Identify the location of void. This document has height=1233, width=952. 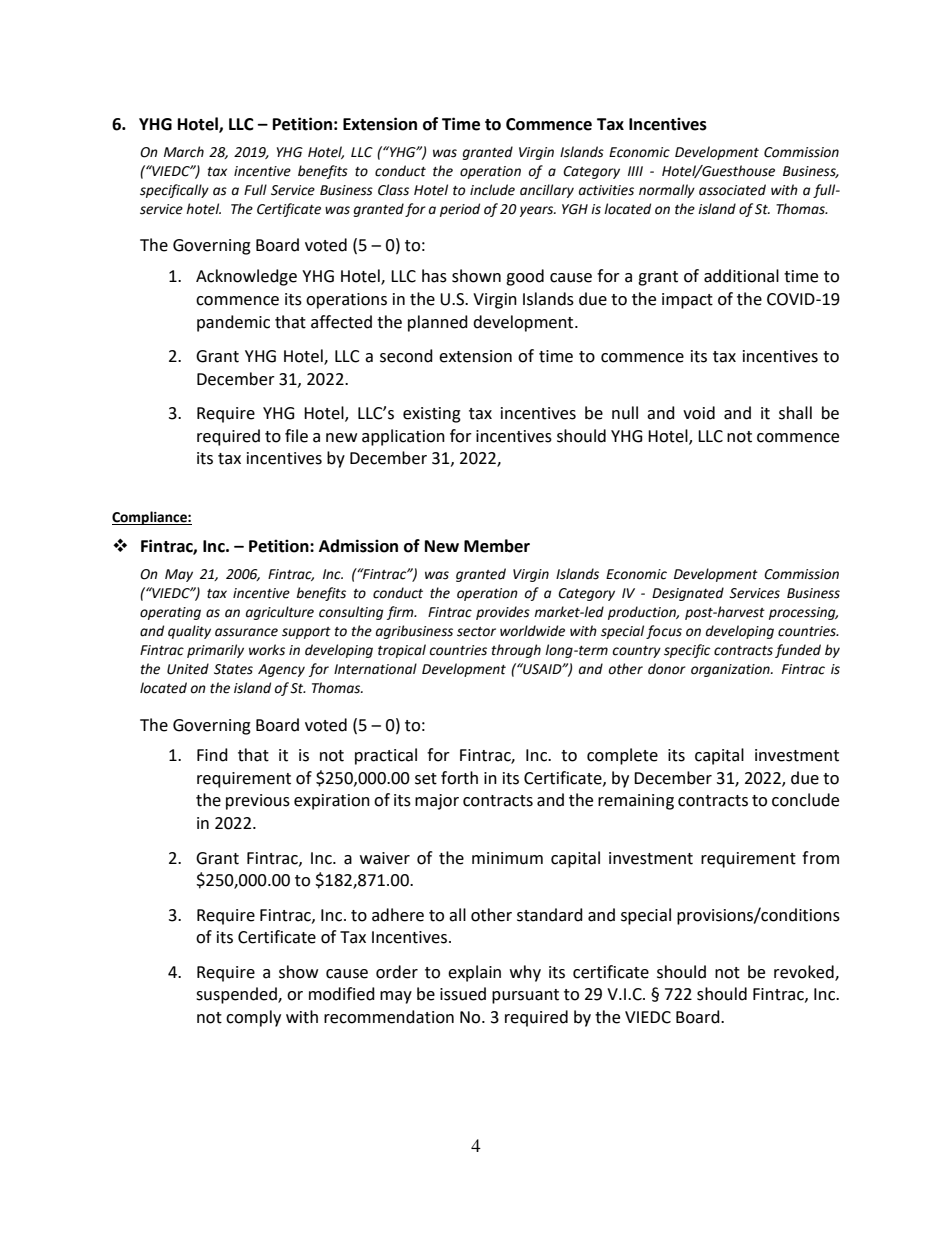
(699, 413).
